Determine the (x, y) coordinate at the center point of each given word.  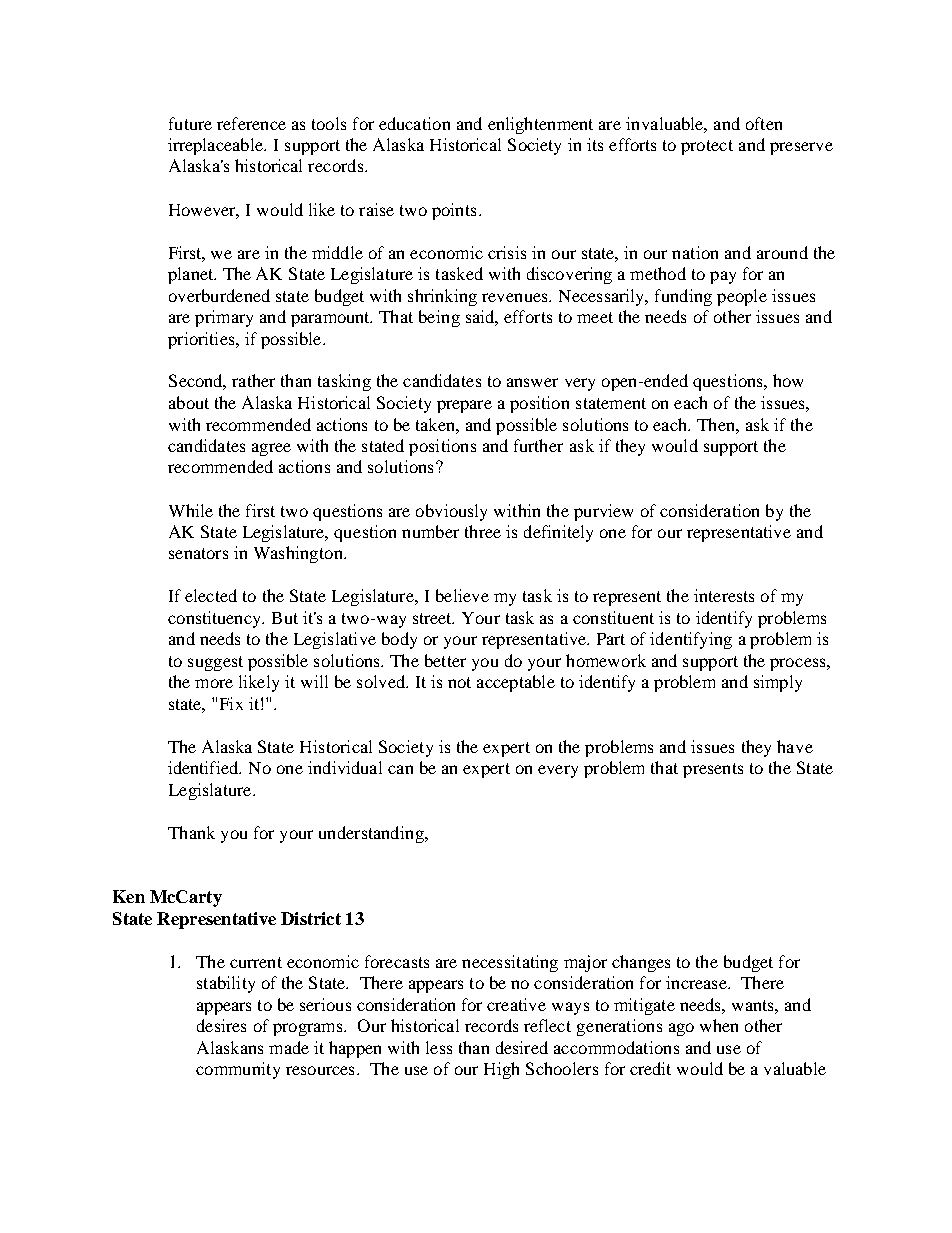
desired (522, 1047)
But (285, 618)
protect (707, 147)
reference (251, 123)
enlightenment (540, 125)
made (289, 1047)
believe (462, 595)
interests (724, 595)
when (719, 1025)
